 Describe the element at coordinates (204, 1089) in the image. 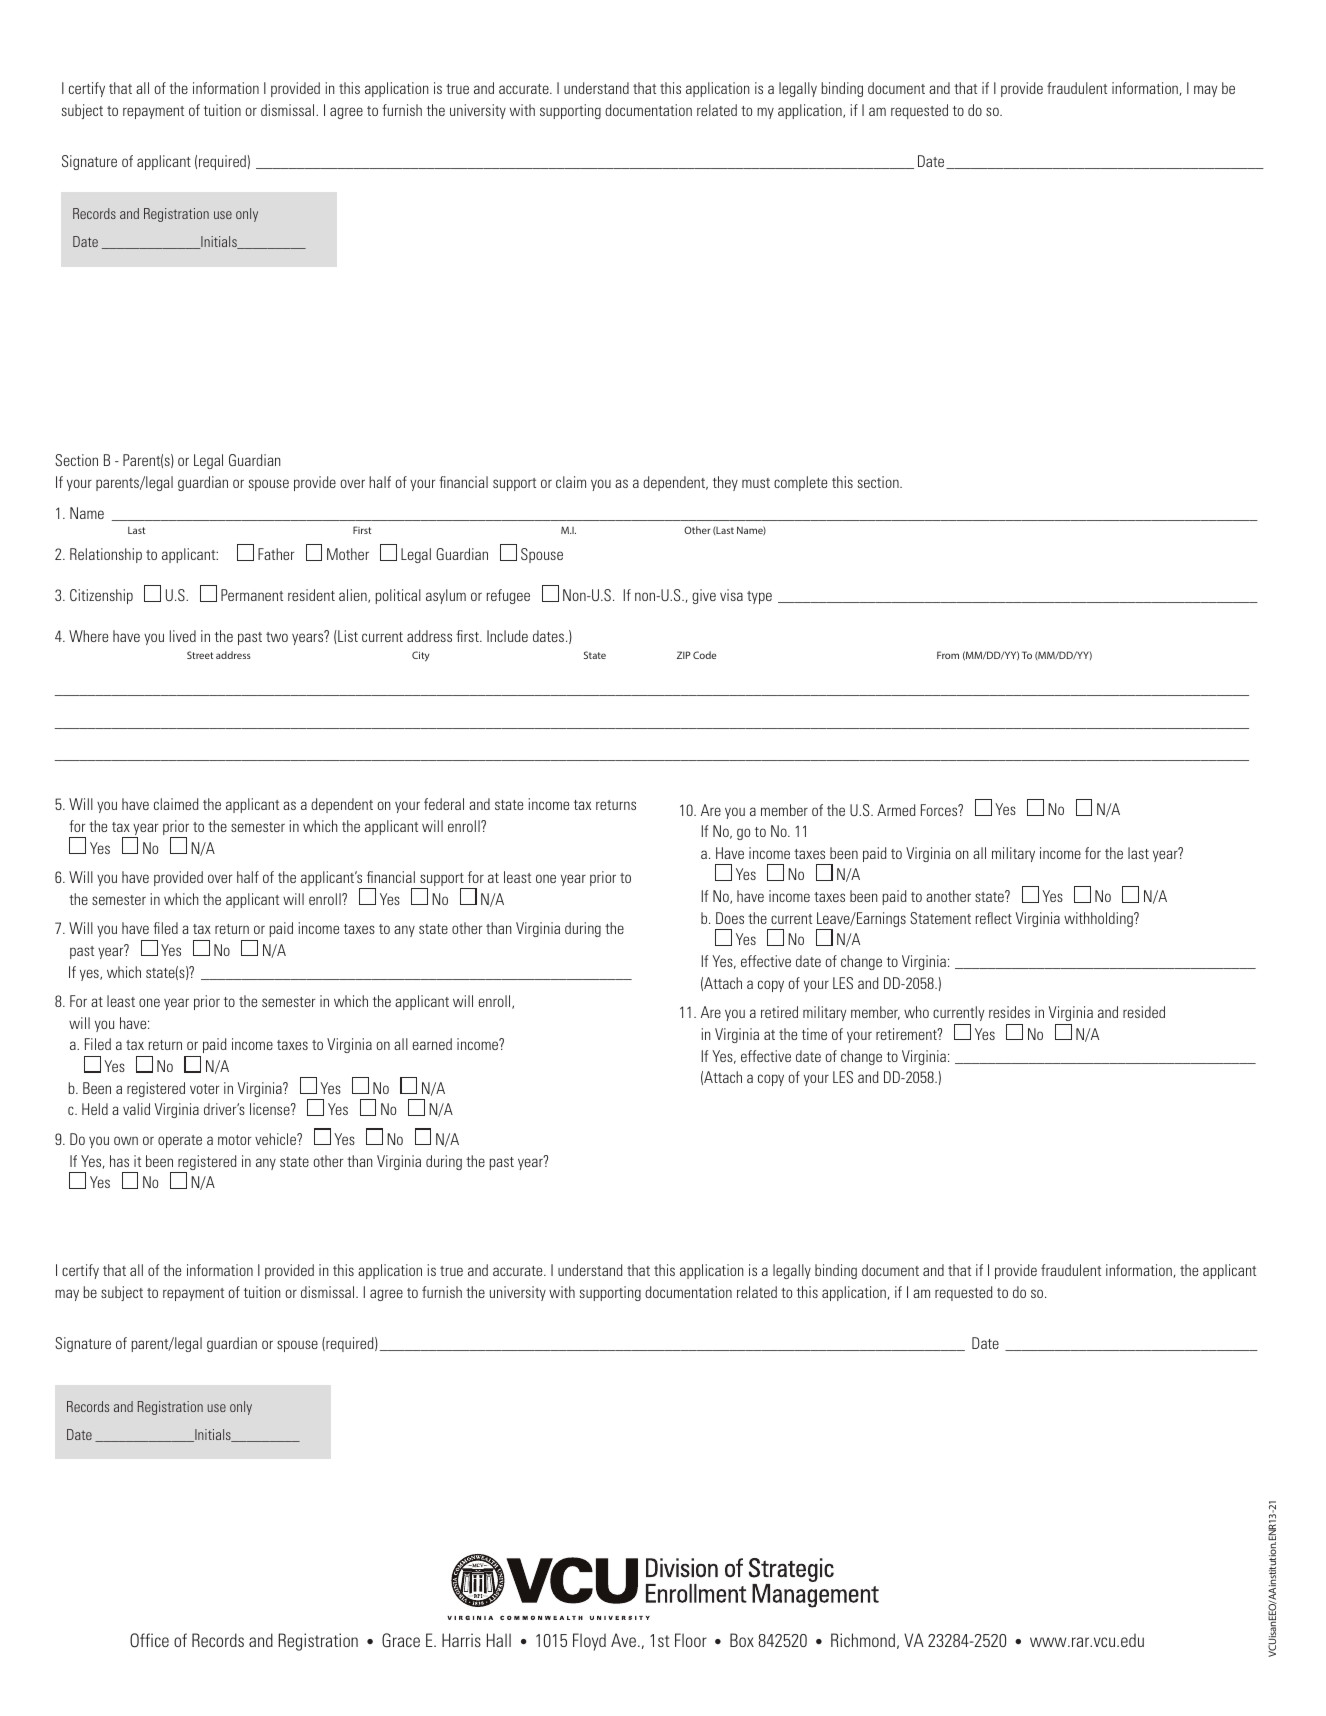

I see `voter` at that location.
